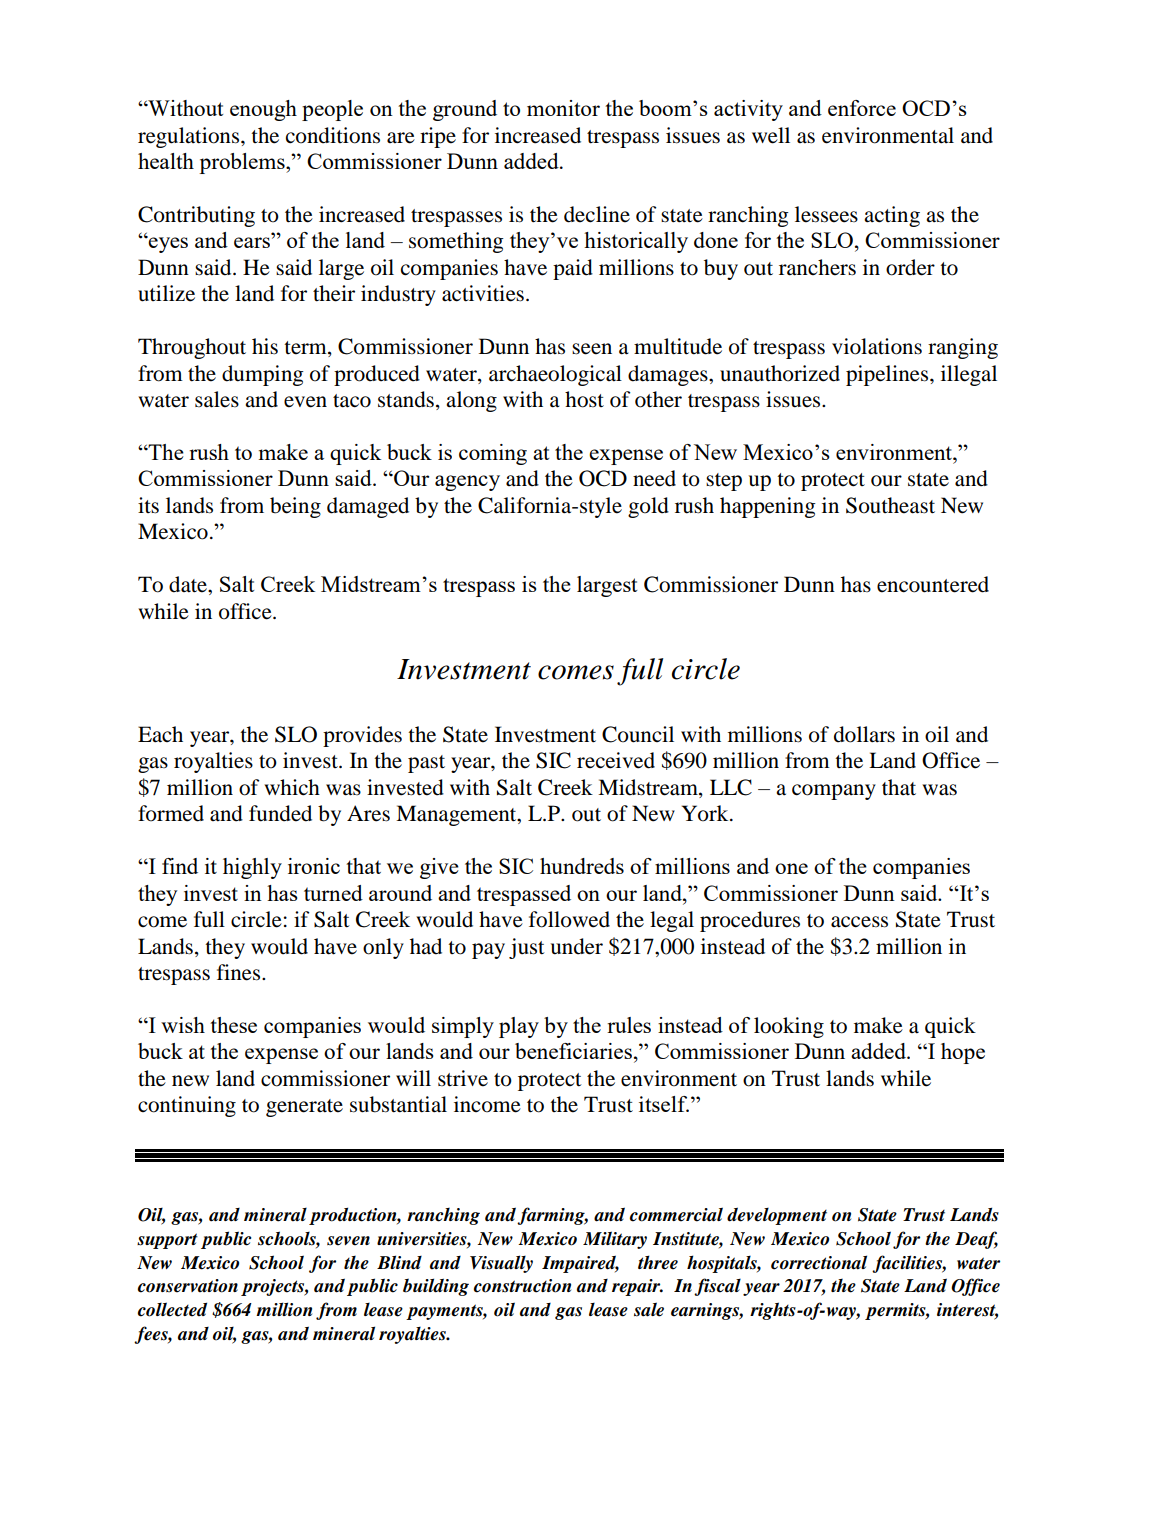 This document has height=1518, width=1173. What do you see at coordinates (243, 163) in the document?
I see `problems` at bounding box center [243, 163].
